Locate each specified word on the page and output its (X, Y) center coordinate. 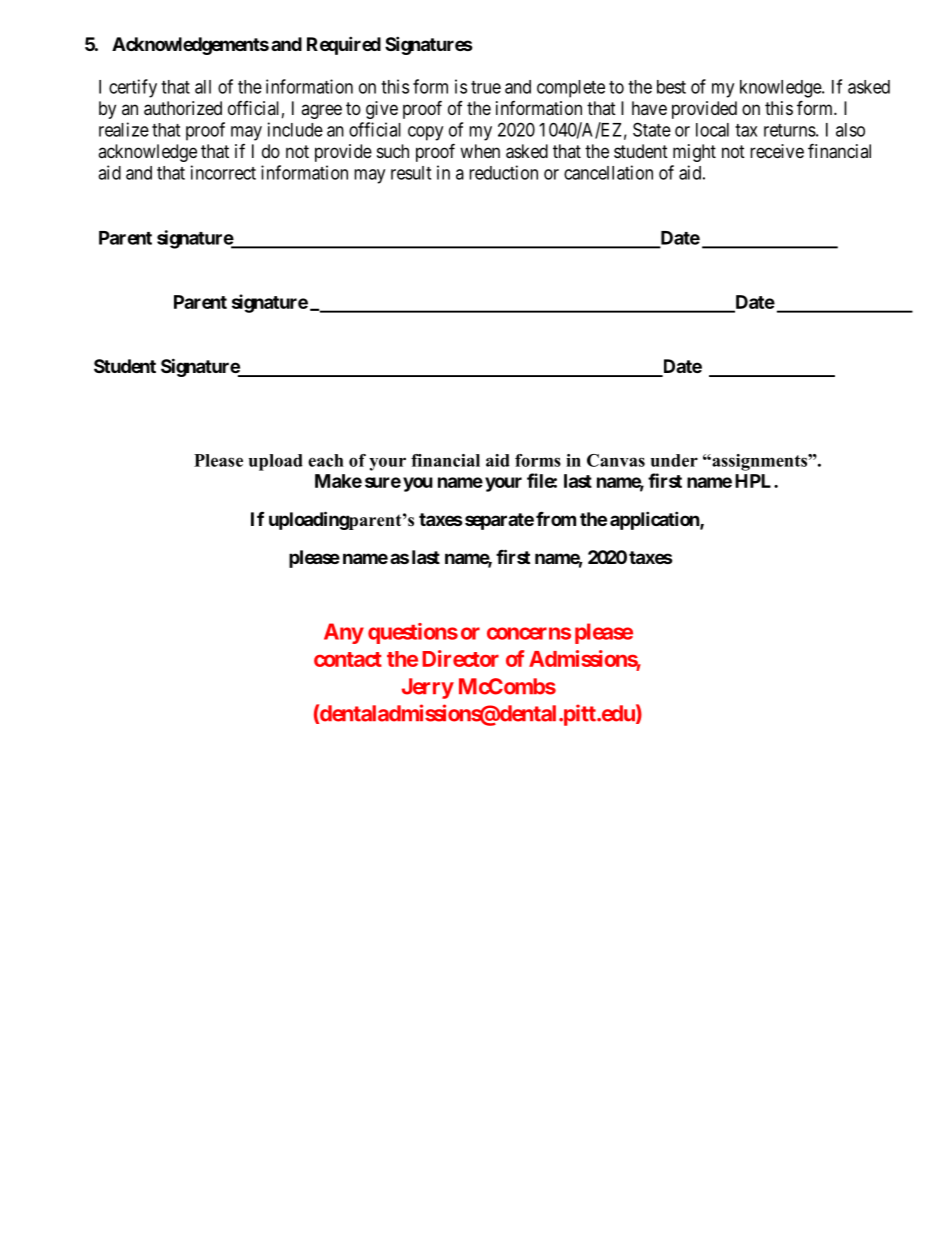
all (203, 87)
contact (348, 659)
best (671, 87)
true (486, 87)
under (674, 460)
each (326, 460)
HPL (755, 481)
